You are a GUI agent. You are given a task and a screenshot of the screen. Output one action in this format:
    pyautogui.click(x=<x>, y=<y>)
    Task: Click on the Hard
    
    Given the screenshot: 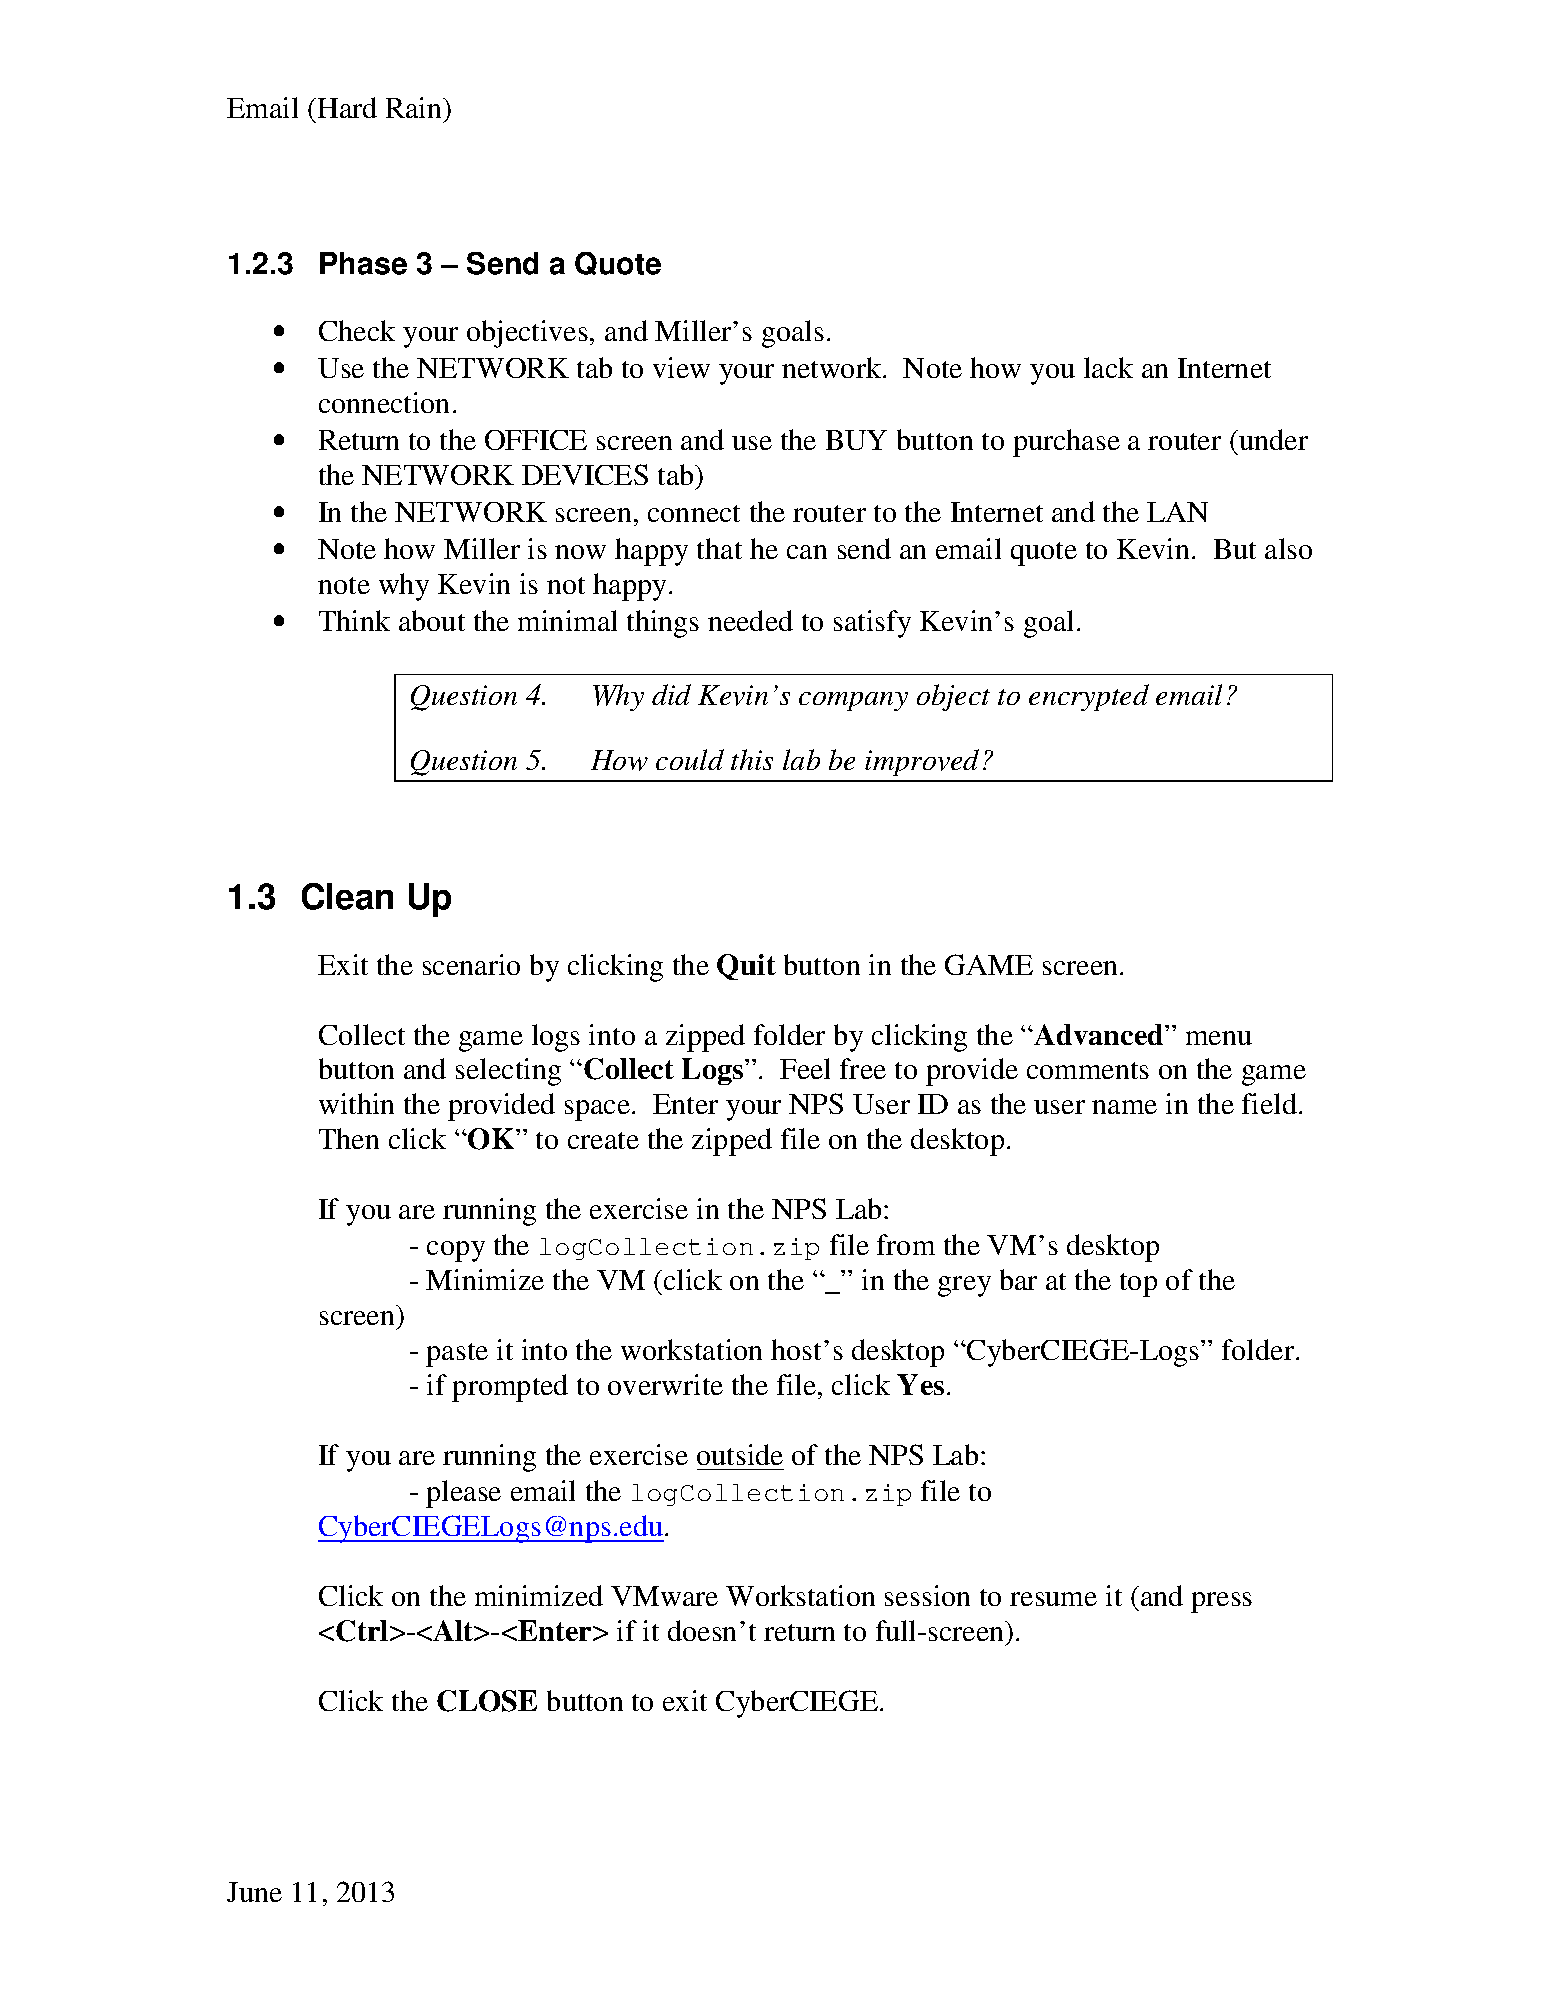 What is the action you would take?
    pyautogui.click(x=346, y=107)
